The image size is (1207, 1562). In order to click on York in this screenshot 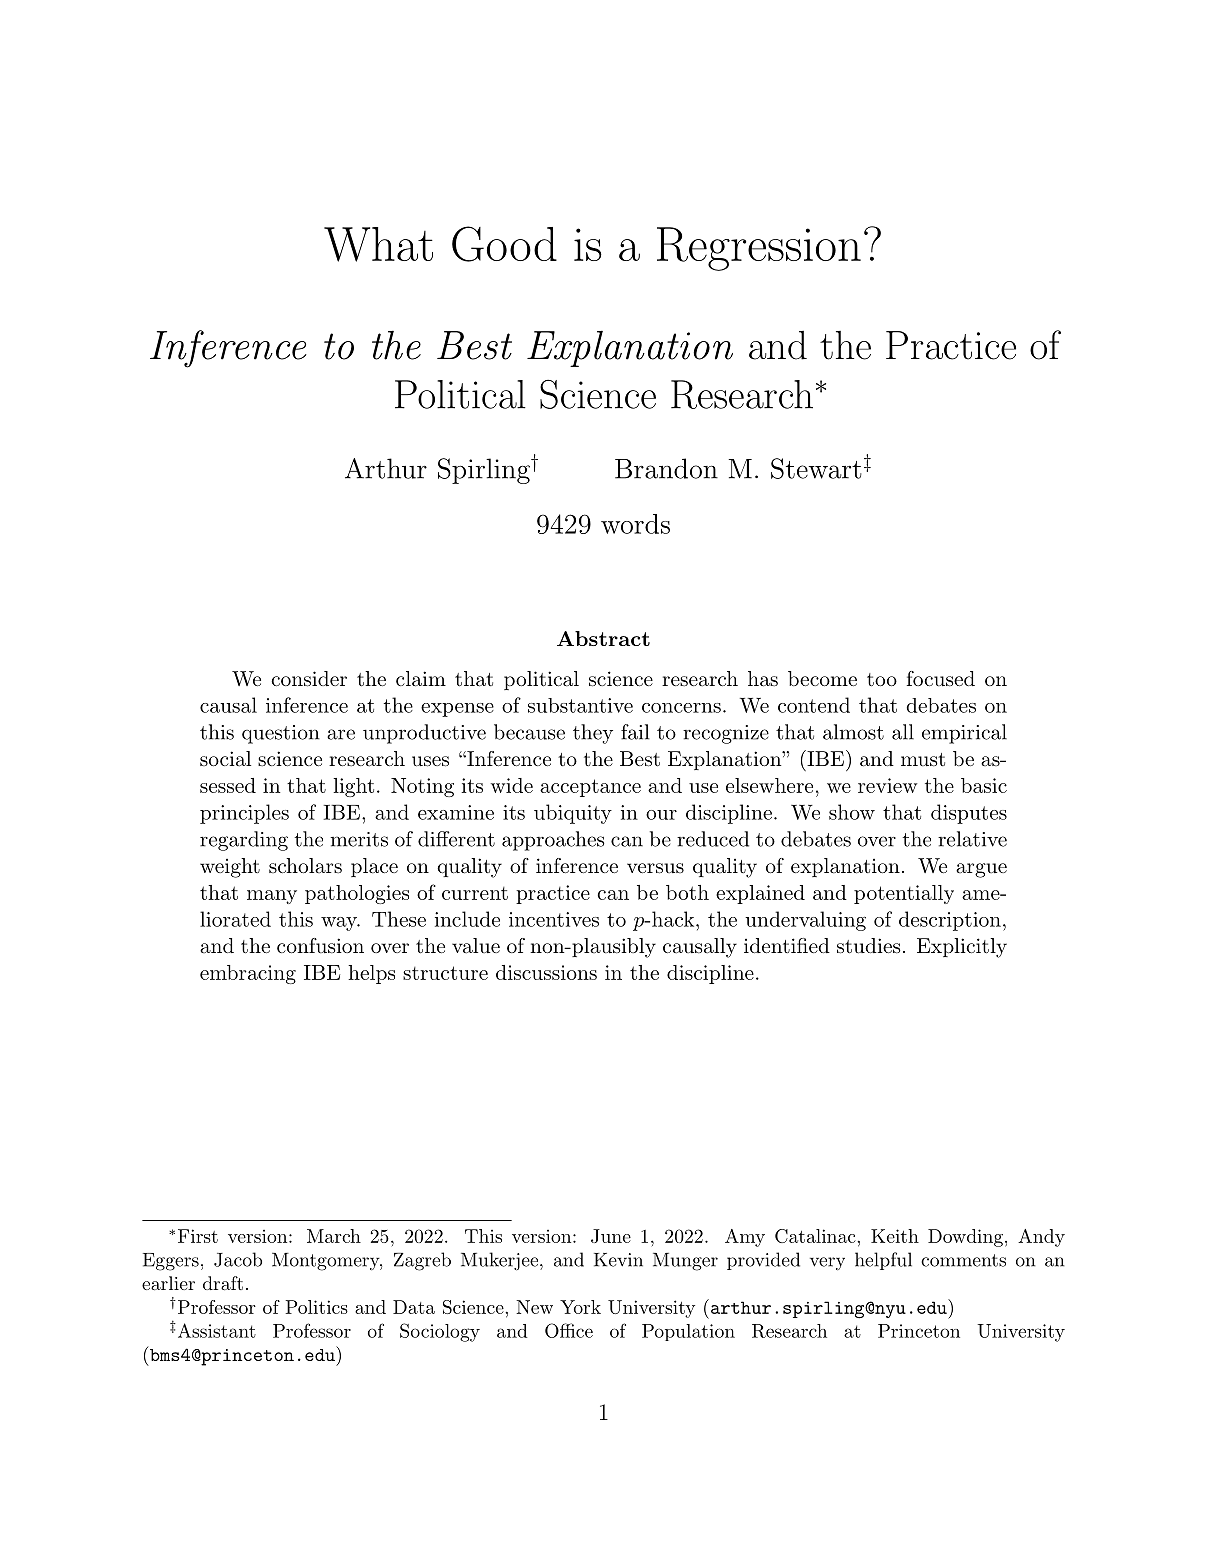, I will do `click(580, 1307)`.
